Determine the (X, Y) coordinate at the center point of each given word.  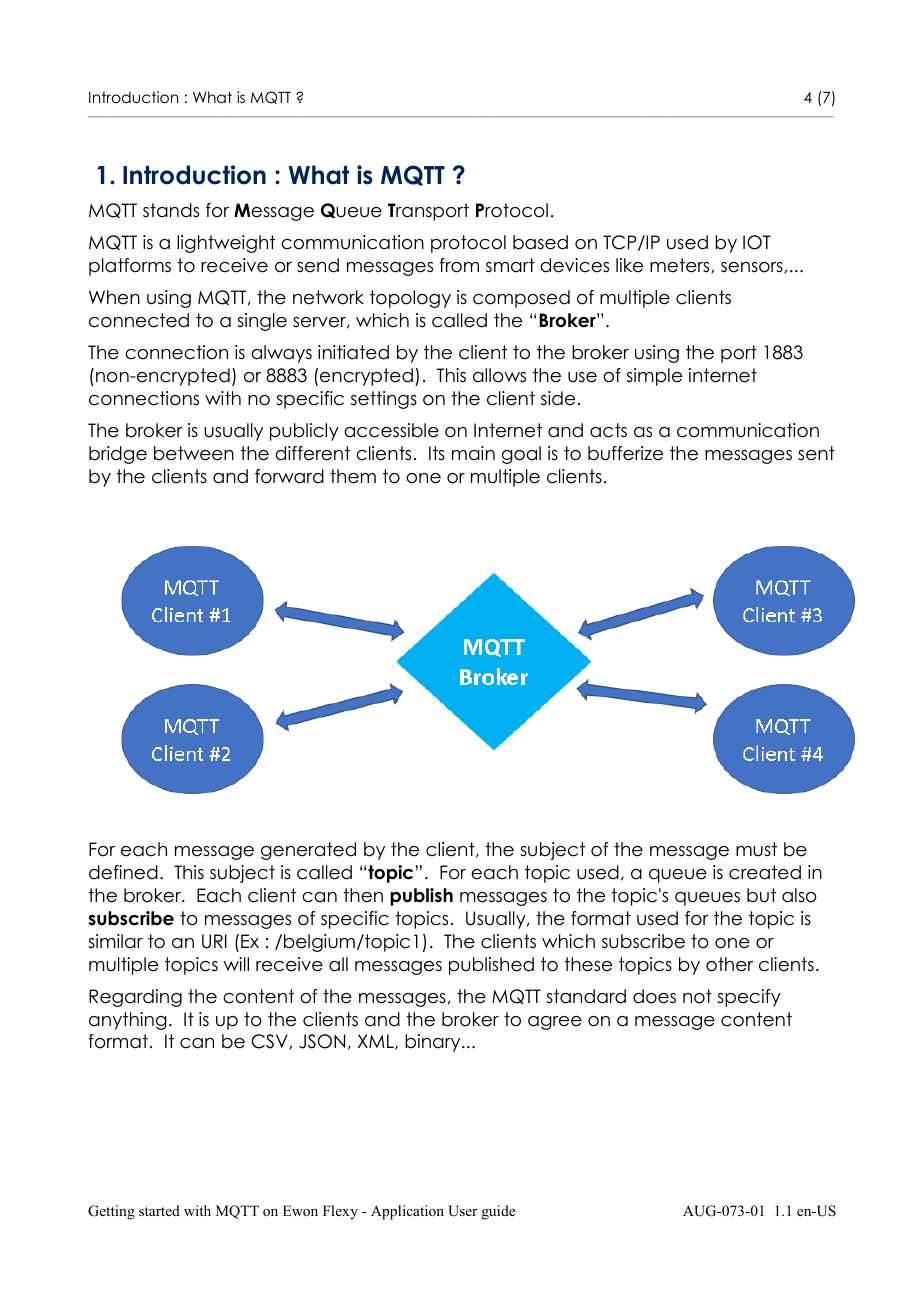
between (194, 453)
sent (816, 453)
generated (308, 851)
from (459, 265)
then (363, 895)
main (473, 453)
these (588, 964)
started (159, 1210)
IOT (757, 242)
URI (214, 941)
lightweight (226, 244)
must (756, 849)
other (729, 964)
